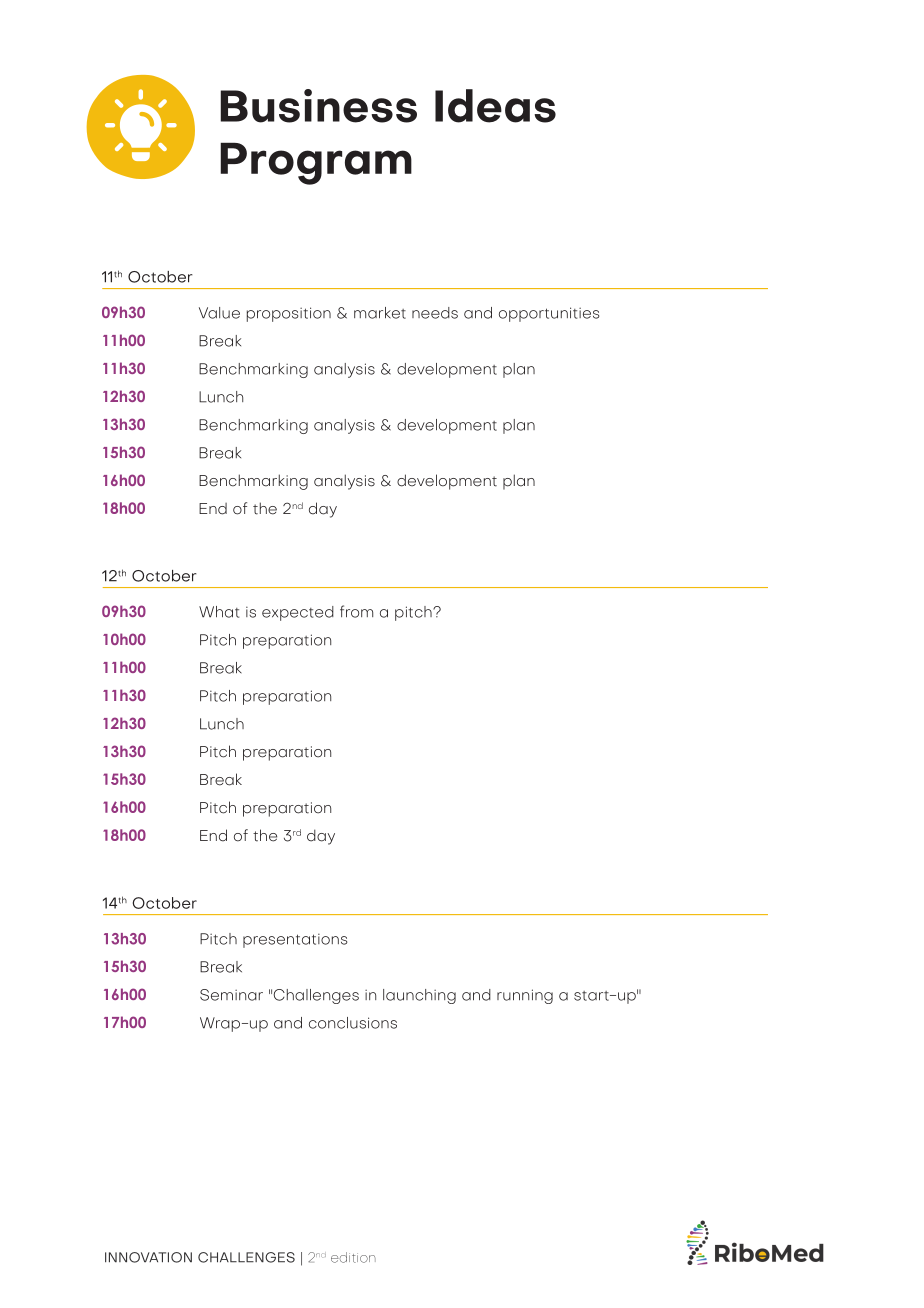  I want to click on Program, so click(316, 164).
